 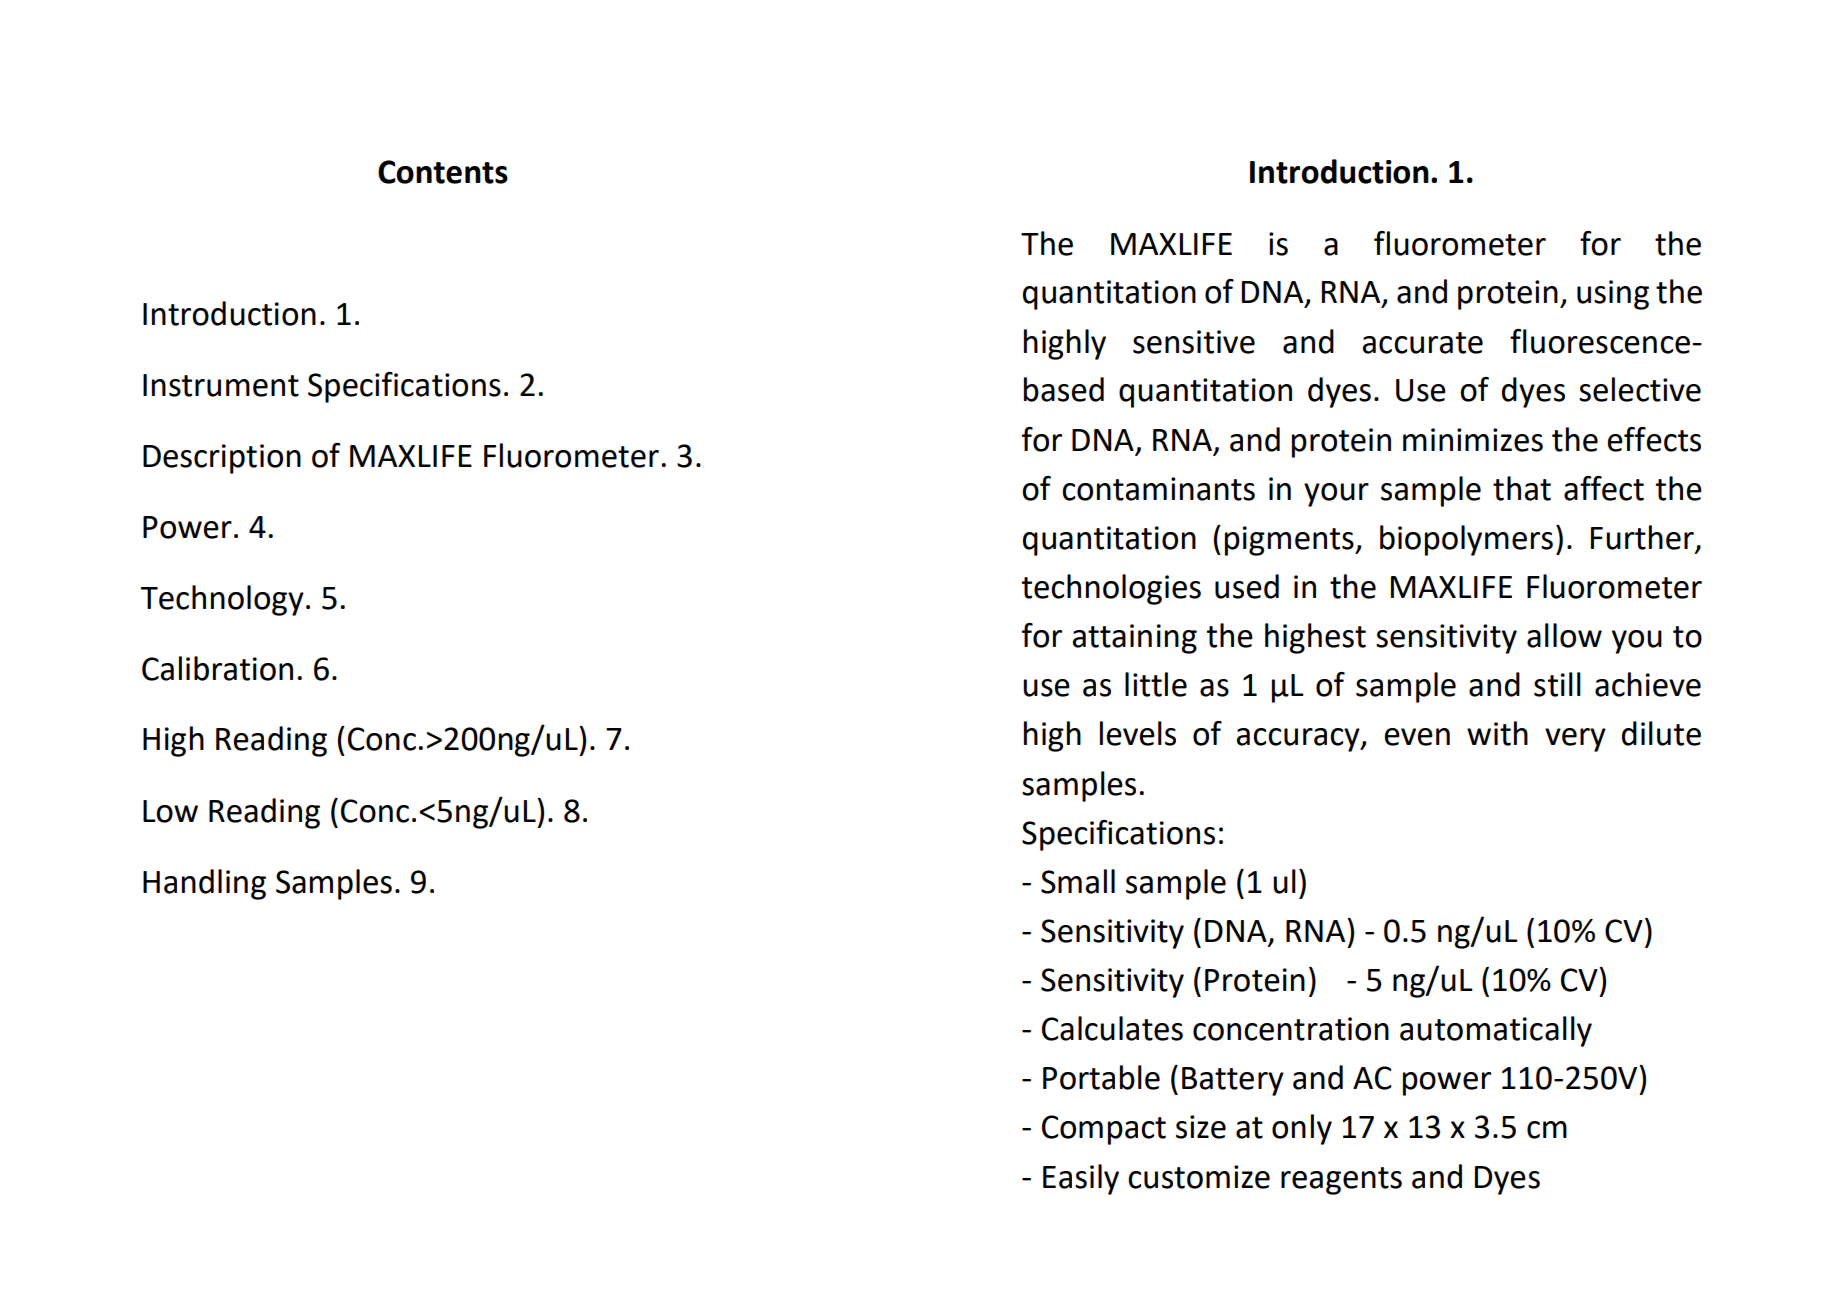 I want to click on little, so click(x=1156, y=684).
